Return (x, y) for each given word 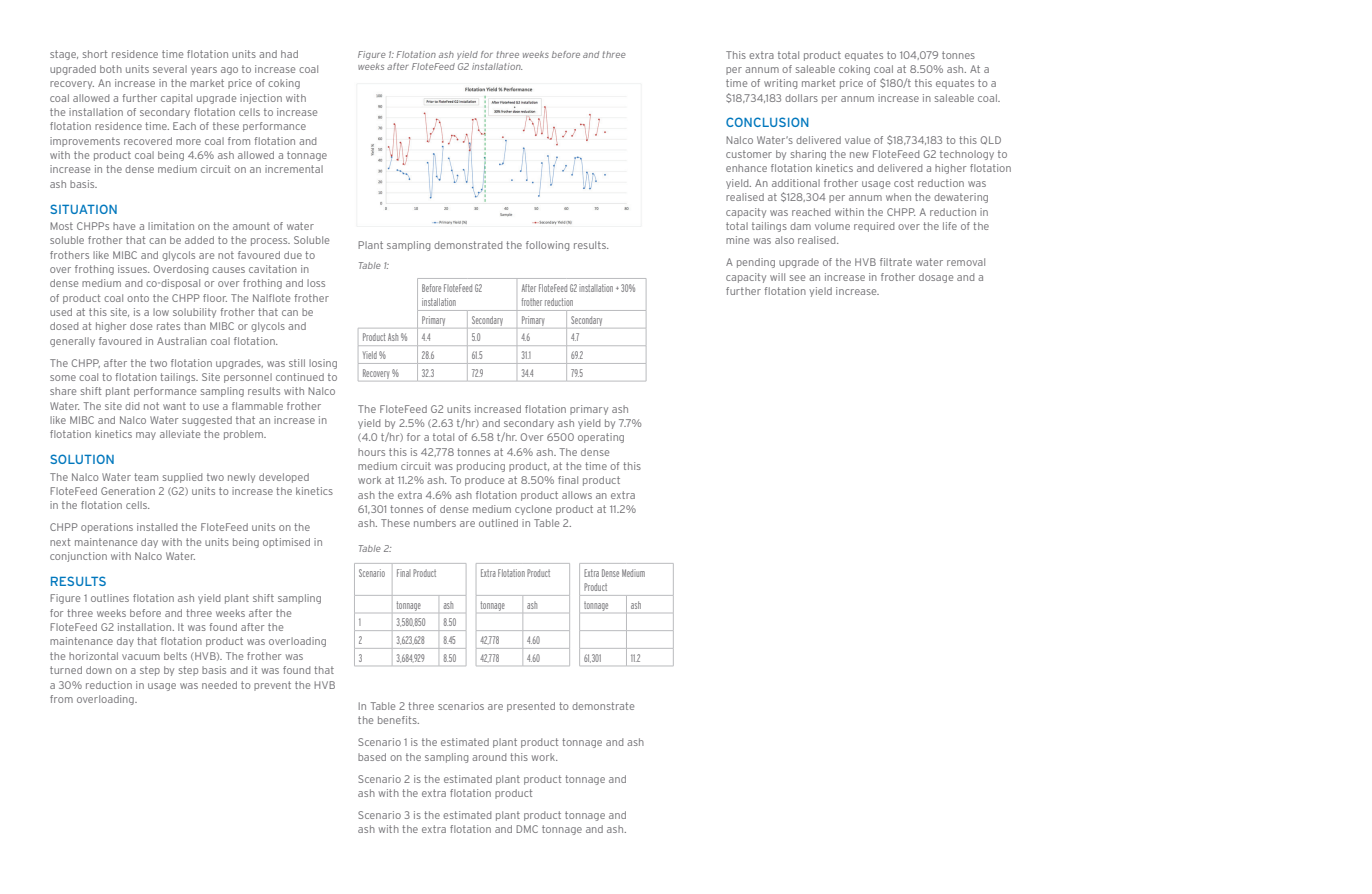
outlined (498, 523)
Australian (182, 341)
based (372, 757)
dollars (801, 98)
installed (157, 527)
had (289, 54)
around (489, 757)
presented (531, 707)
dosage (936, 278)
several (170, 69)
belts (175, 656)
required (874, 227)
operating (601, 438)
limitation (171, 226)
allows (577, 495)
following (547, 246)
